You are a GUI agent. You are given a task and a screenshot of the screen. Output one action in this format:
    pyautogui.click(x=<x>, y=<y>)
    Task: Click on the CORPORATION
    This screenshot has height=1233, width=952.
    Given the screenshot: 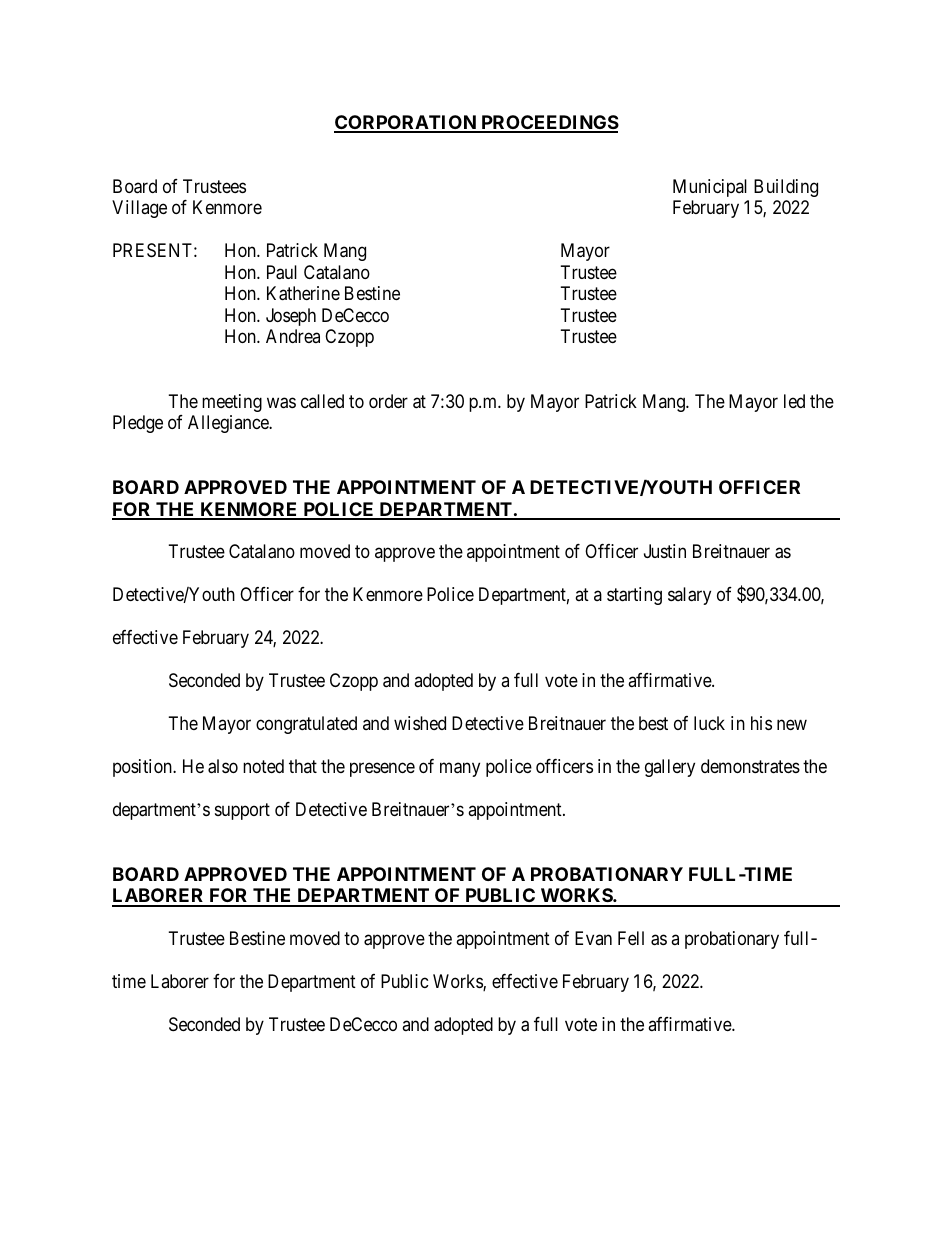 What is the action you would take?
    pyautogui.click(x=406, y=123)
